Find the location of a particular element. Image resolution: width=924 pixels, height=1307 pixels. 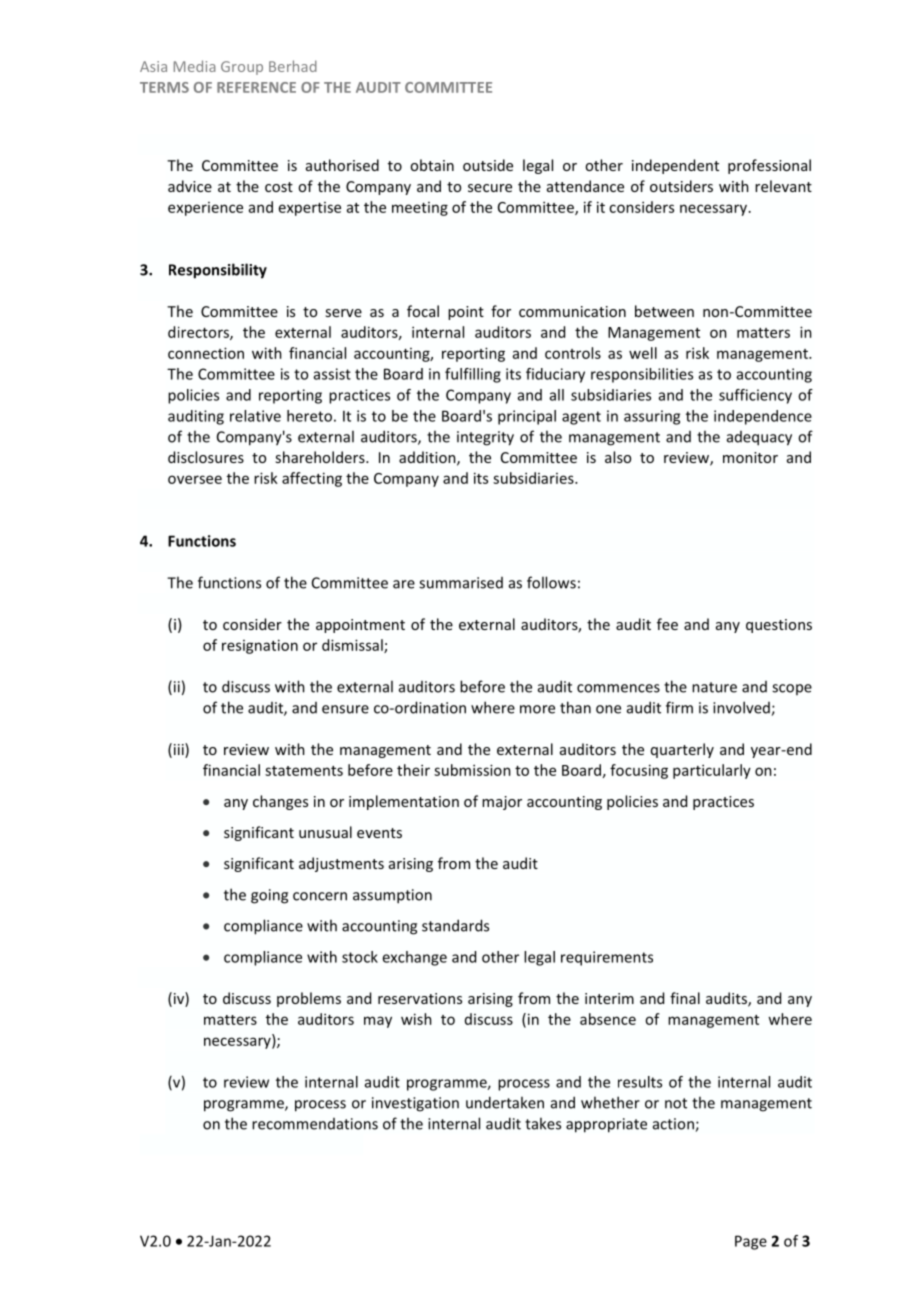

summarised is located at coordinates (461, 583).
